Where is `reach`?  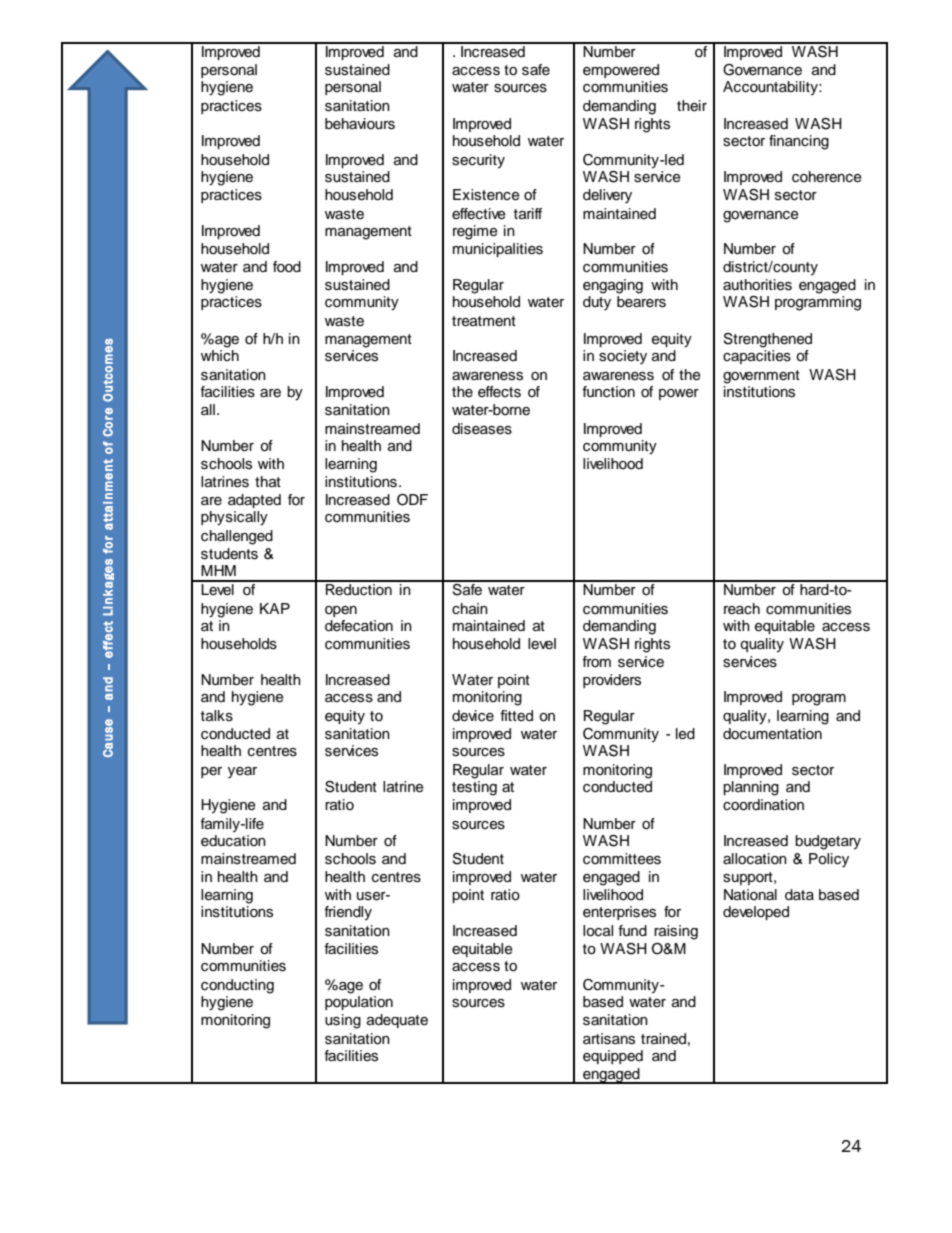 reach is located at coordinates (742, 608).
